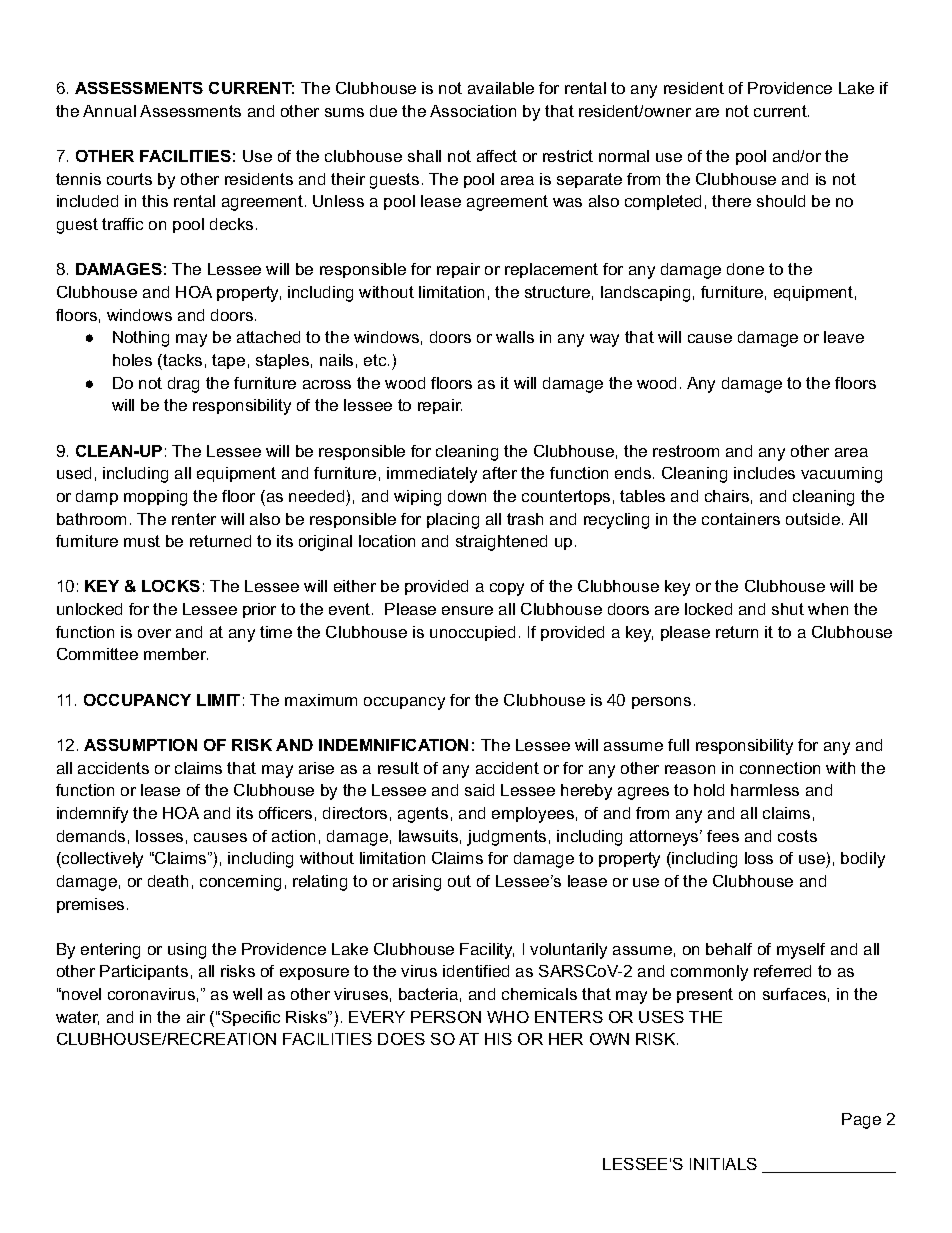 Image resolution: width=952 pixels, height=1233 pixels. Describe the element at coordinates (723, 1164) in the screenshot. I see `INITIALS` at that location.
